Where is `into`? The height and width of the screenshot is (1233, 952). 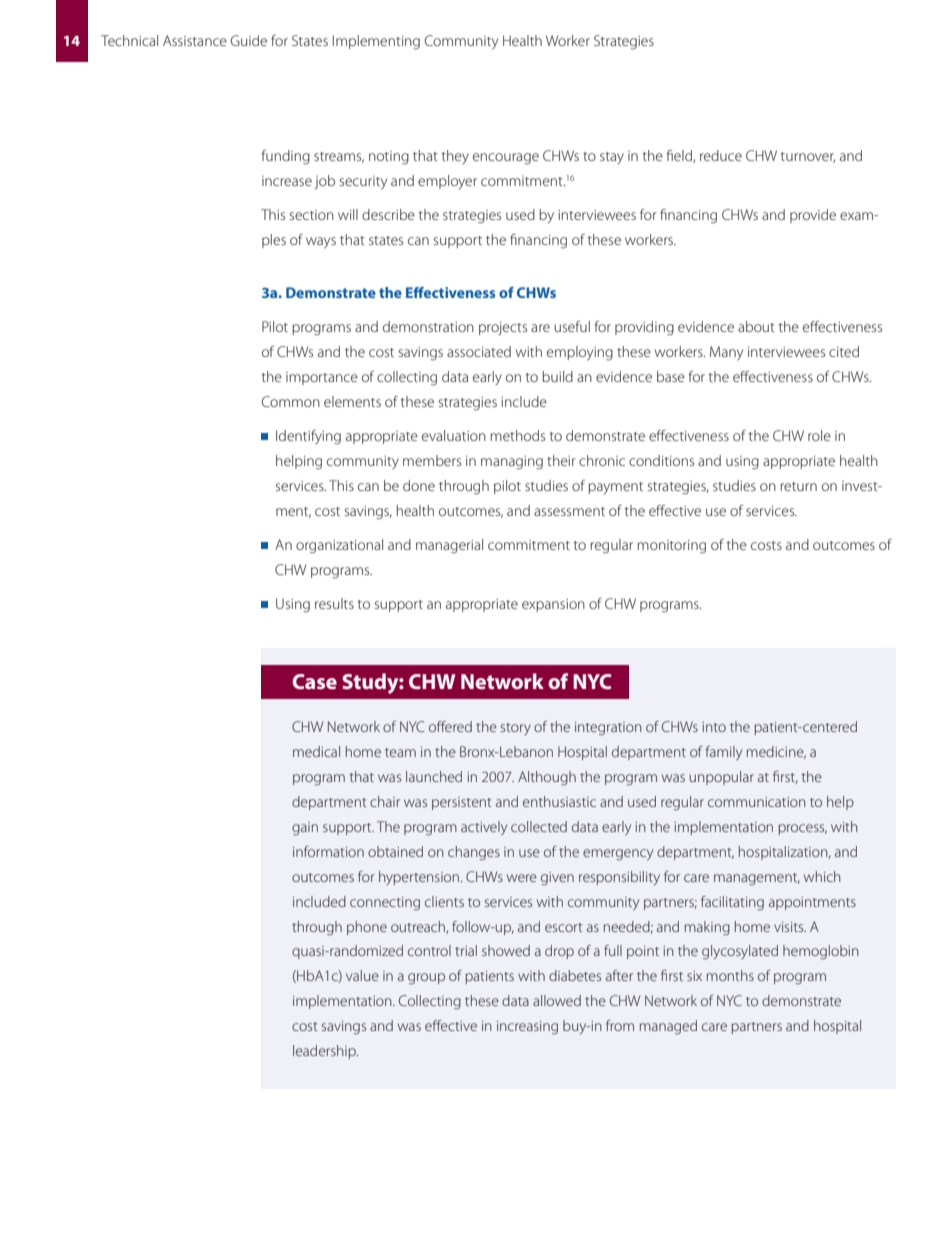
into is located at coordinates (714, 727).
